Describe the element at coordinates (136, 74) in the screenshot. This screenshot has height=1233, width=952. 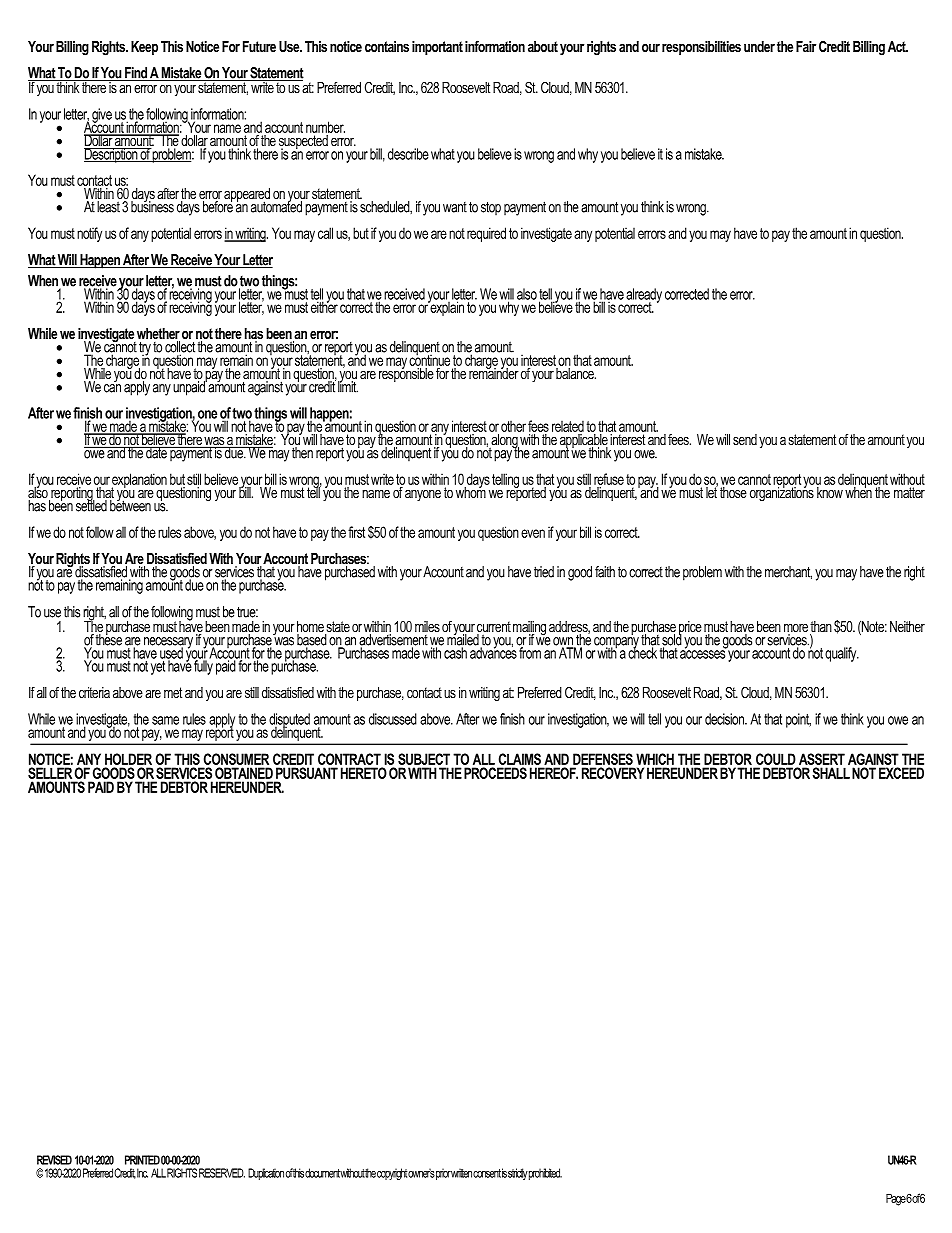
I see `Find` at that location.
